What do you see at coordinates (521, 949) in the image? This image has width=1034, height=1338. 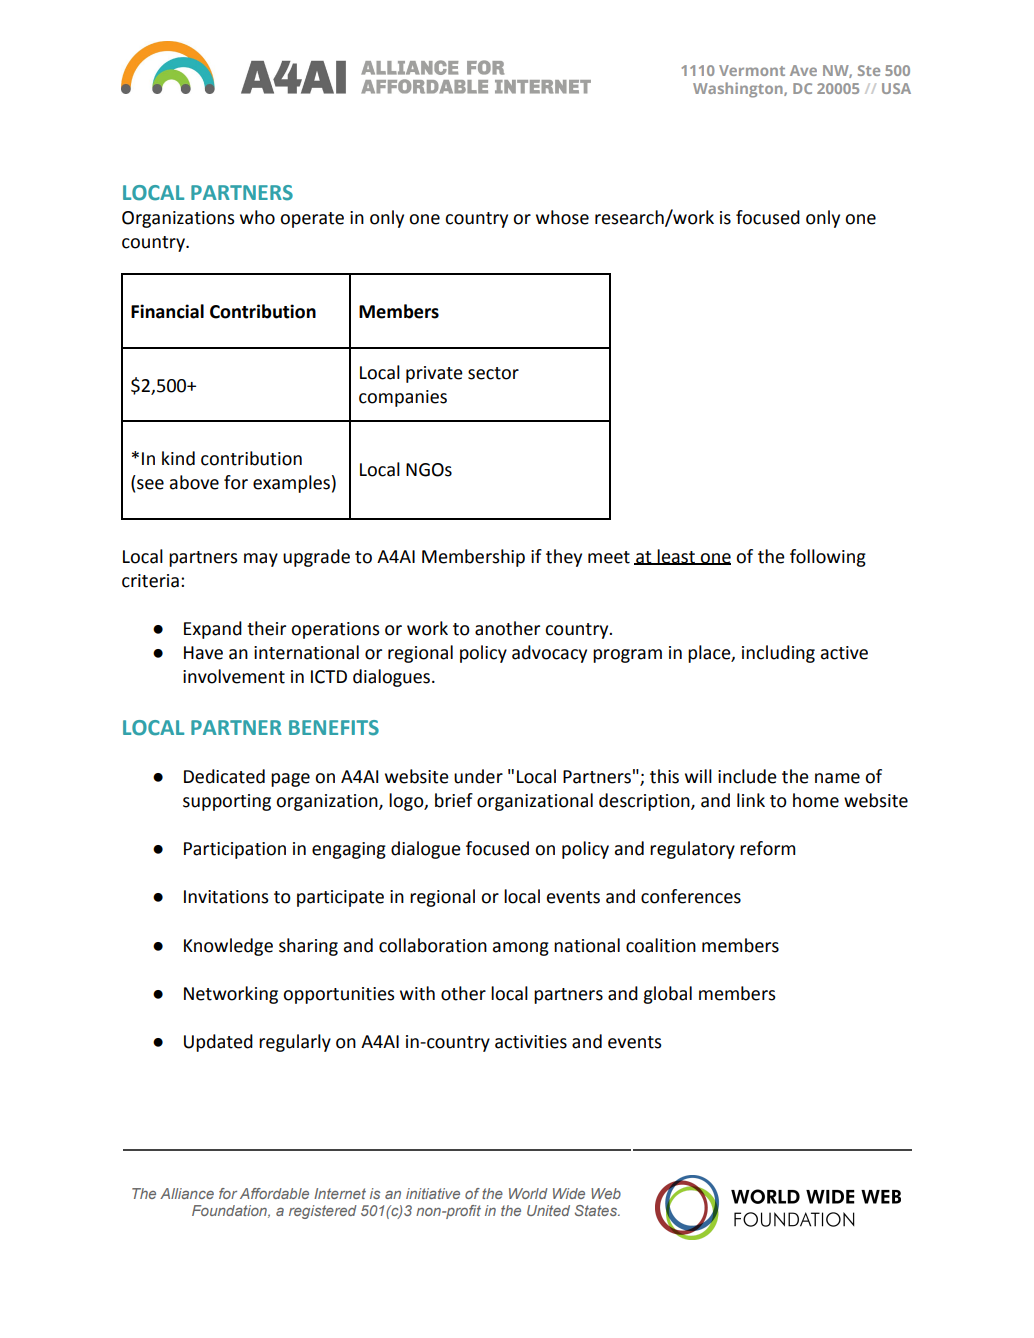 I see `among` at bounding box center [521, 949].
